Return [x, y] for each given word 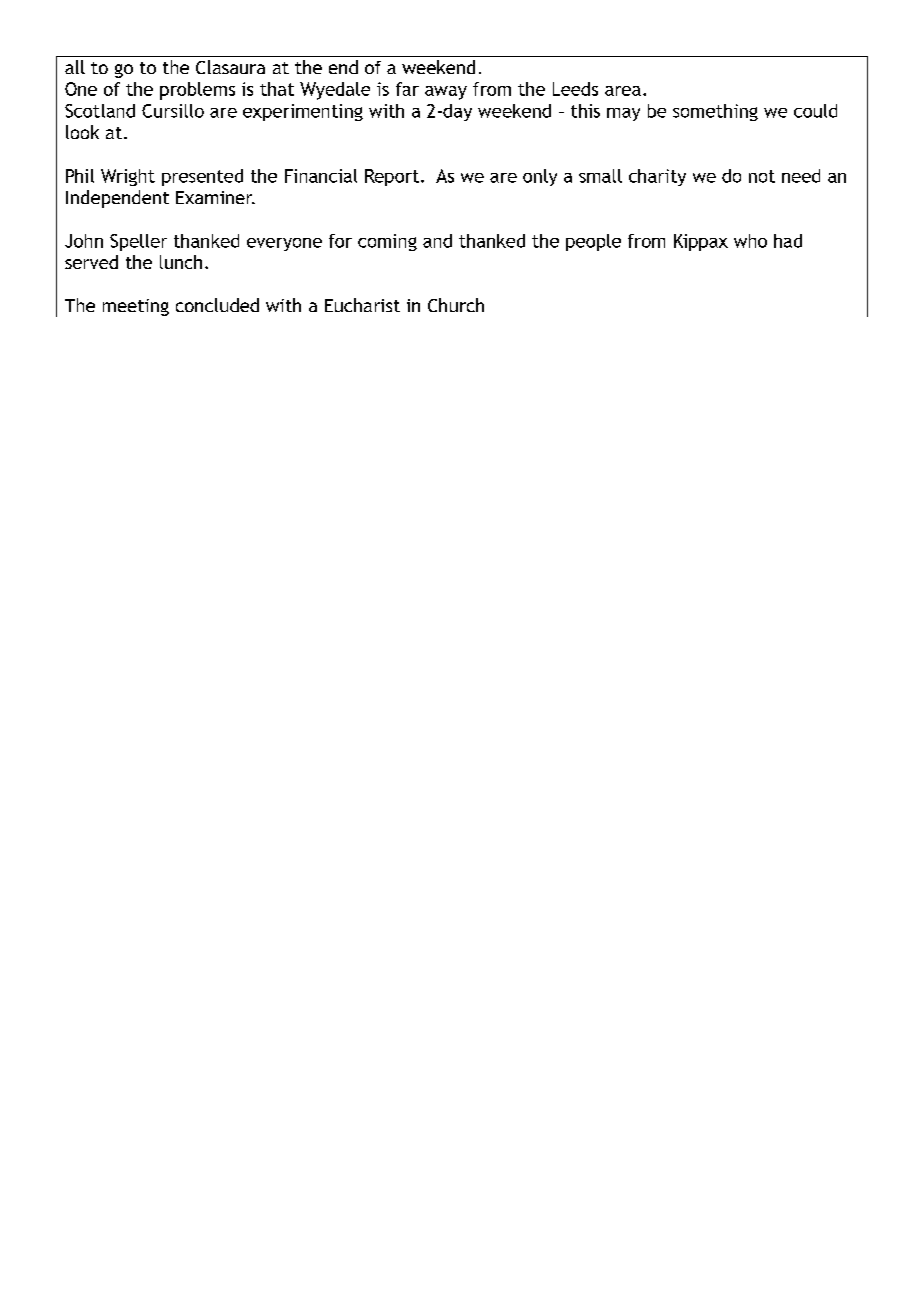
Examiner [215, 197]
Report [392, 177]
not [762, 176]
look [82, 132]
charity [657, 177]
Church [456, 305]
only [540, 177]
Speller [138, 242]
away [446, 93]
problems [197, 91]
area [623, 91]
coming [387, 242]
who [750, 241]
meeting [136, 307]
